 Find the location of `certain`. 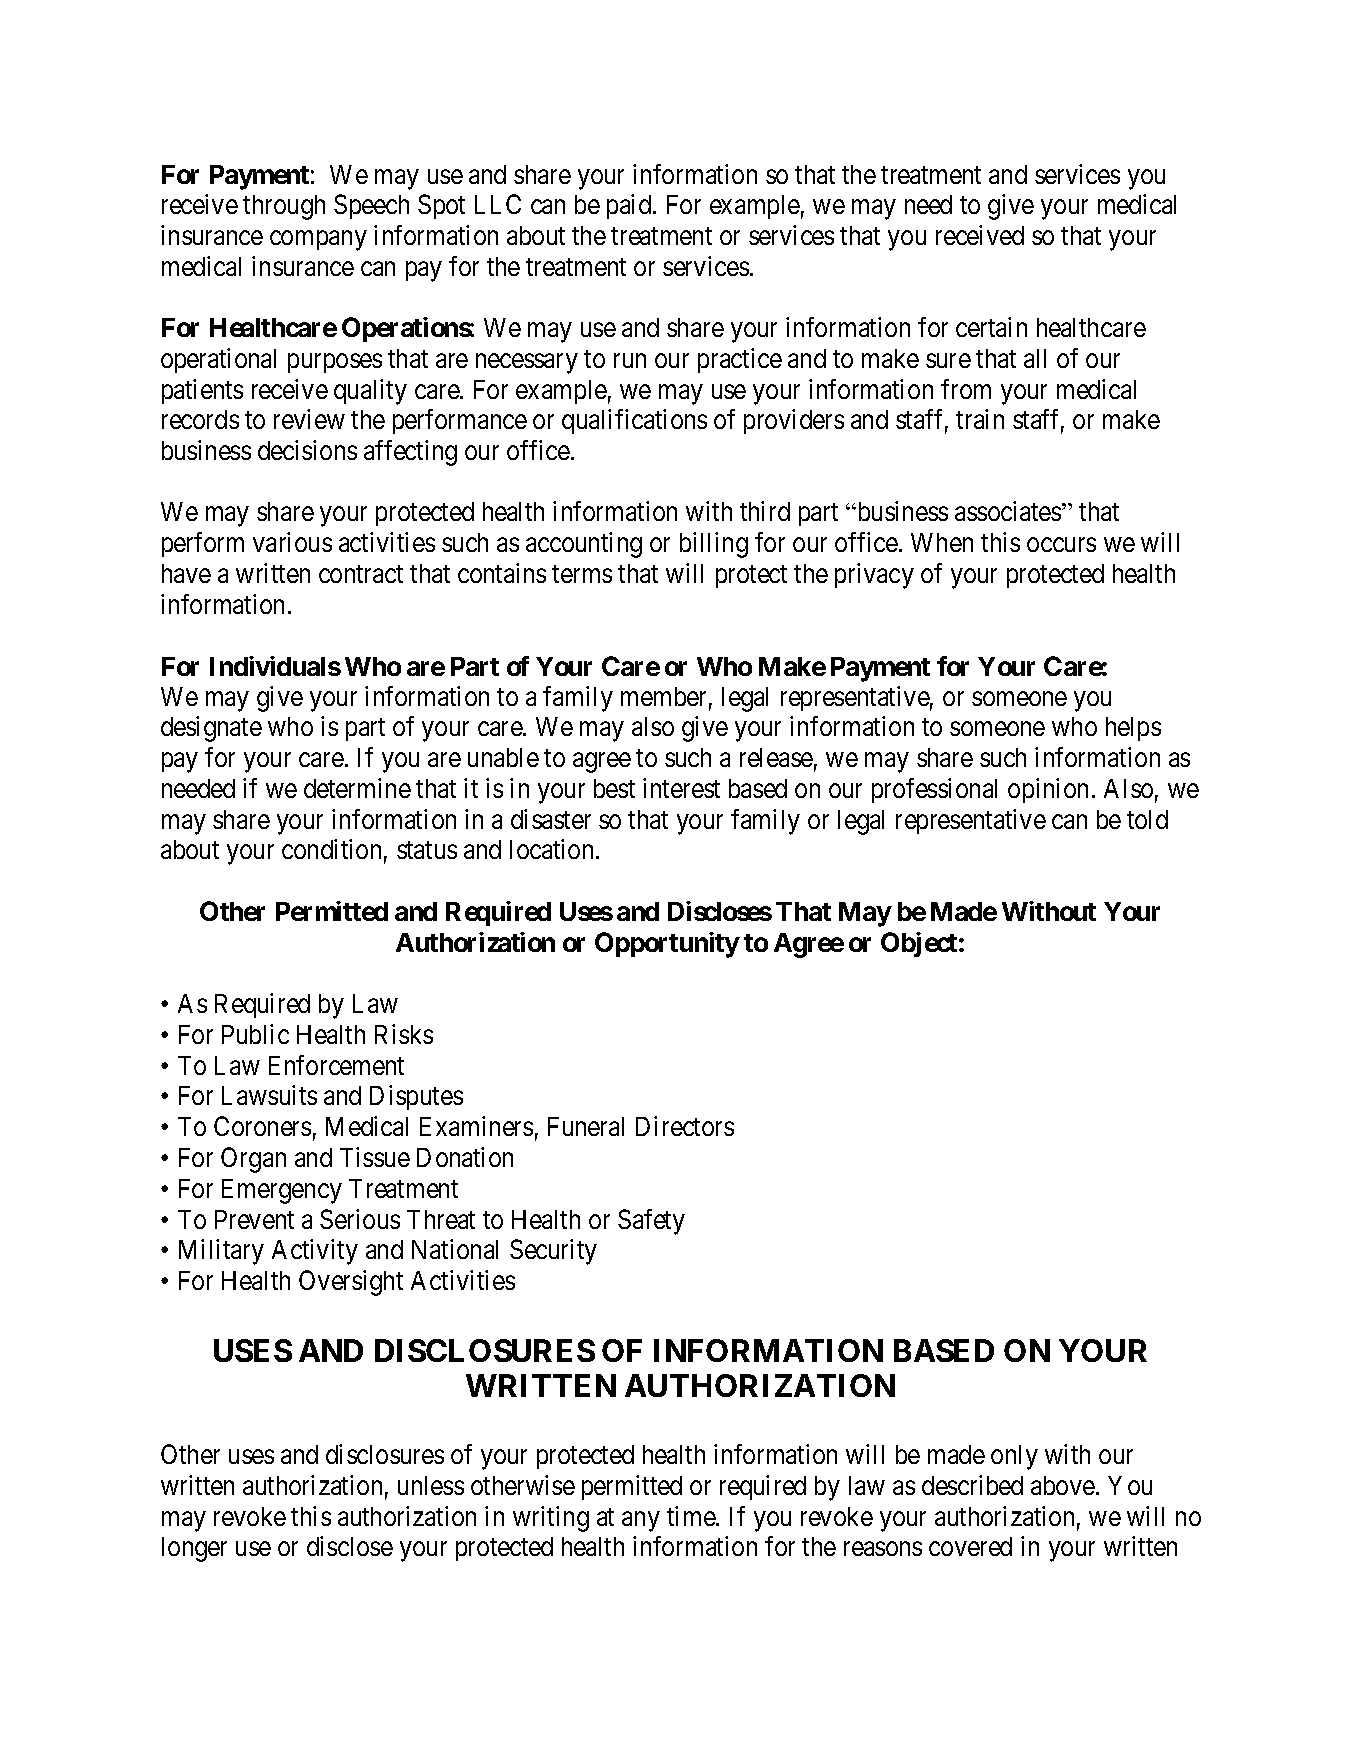

certain is located at coordinates (991, 327).
